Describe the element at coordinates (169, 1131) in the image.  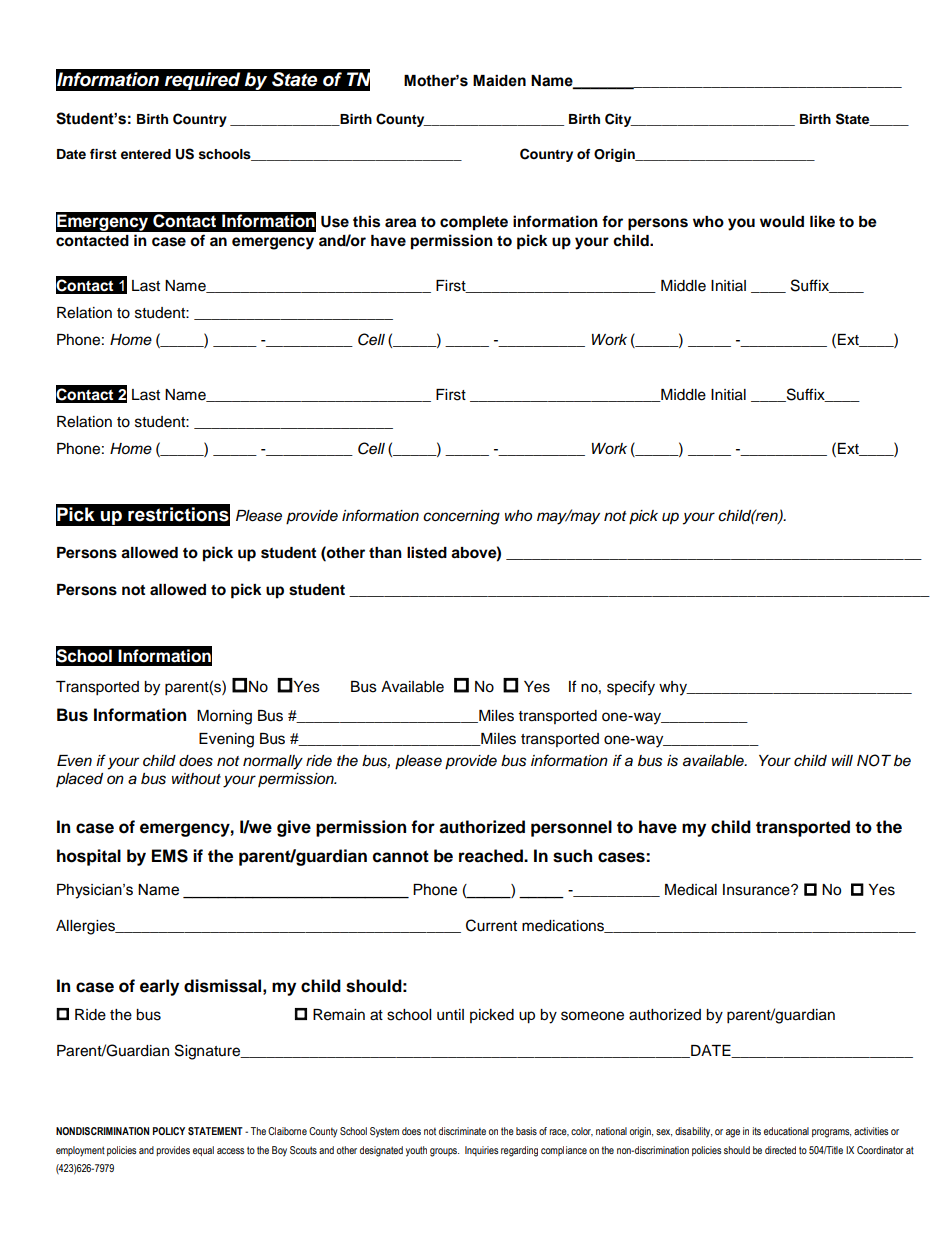
I see `POLICY` at that location.
